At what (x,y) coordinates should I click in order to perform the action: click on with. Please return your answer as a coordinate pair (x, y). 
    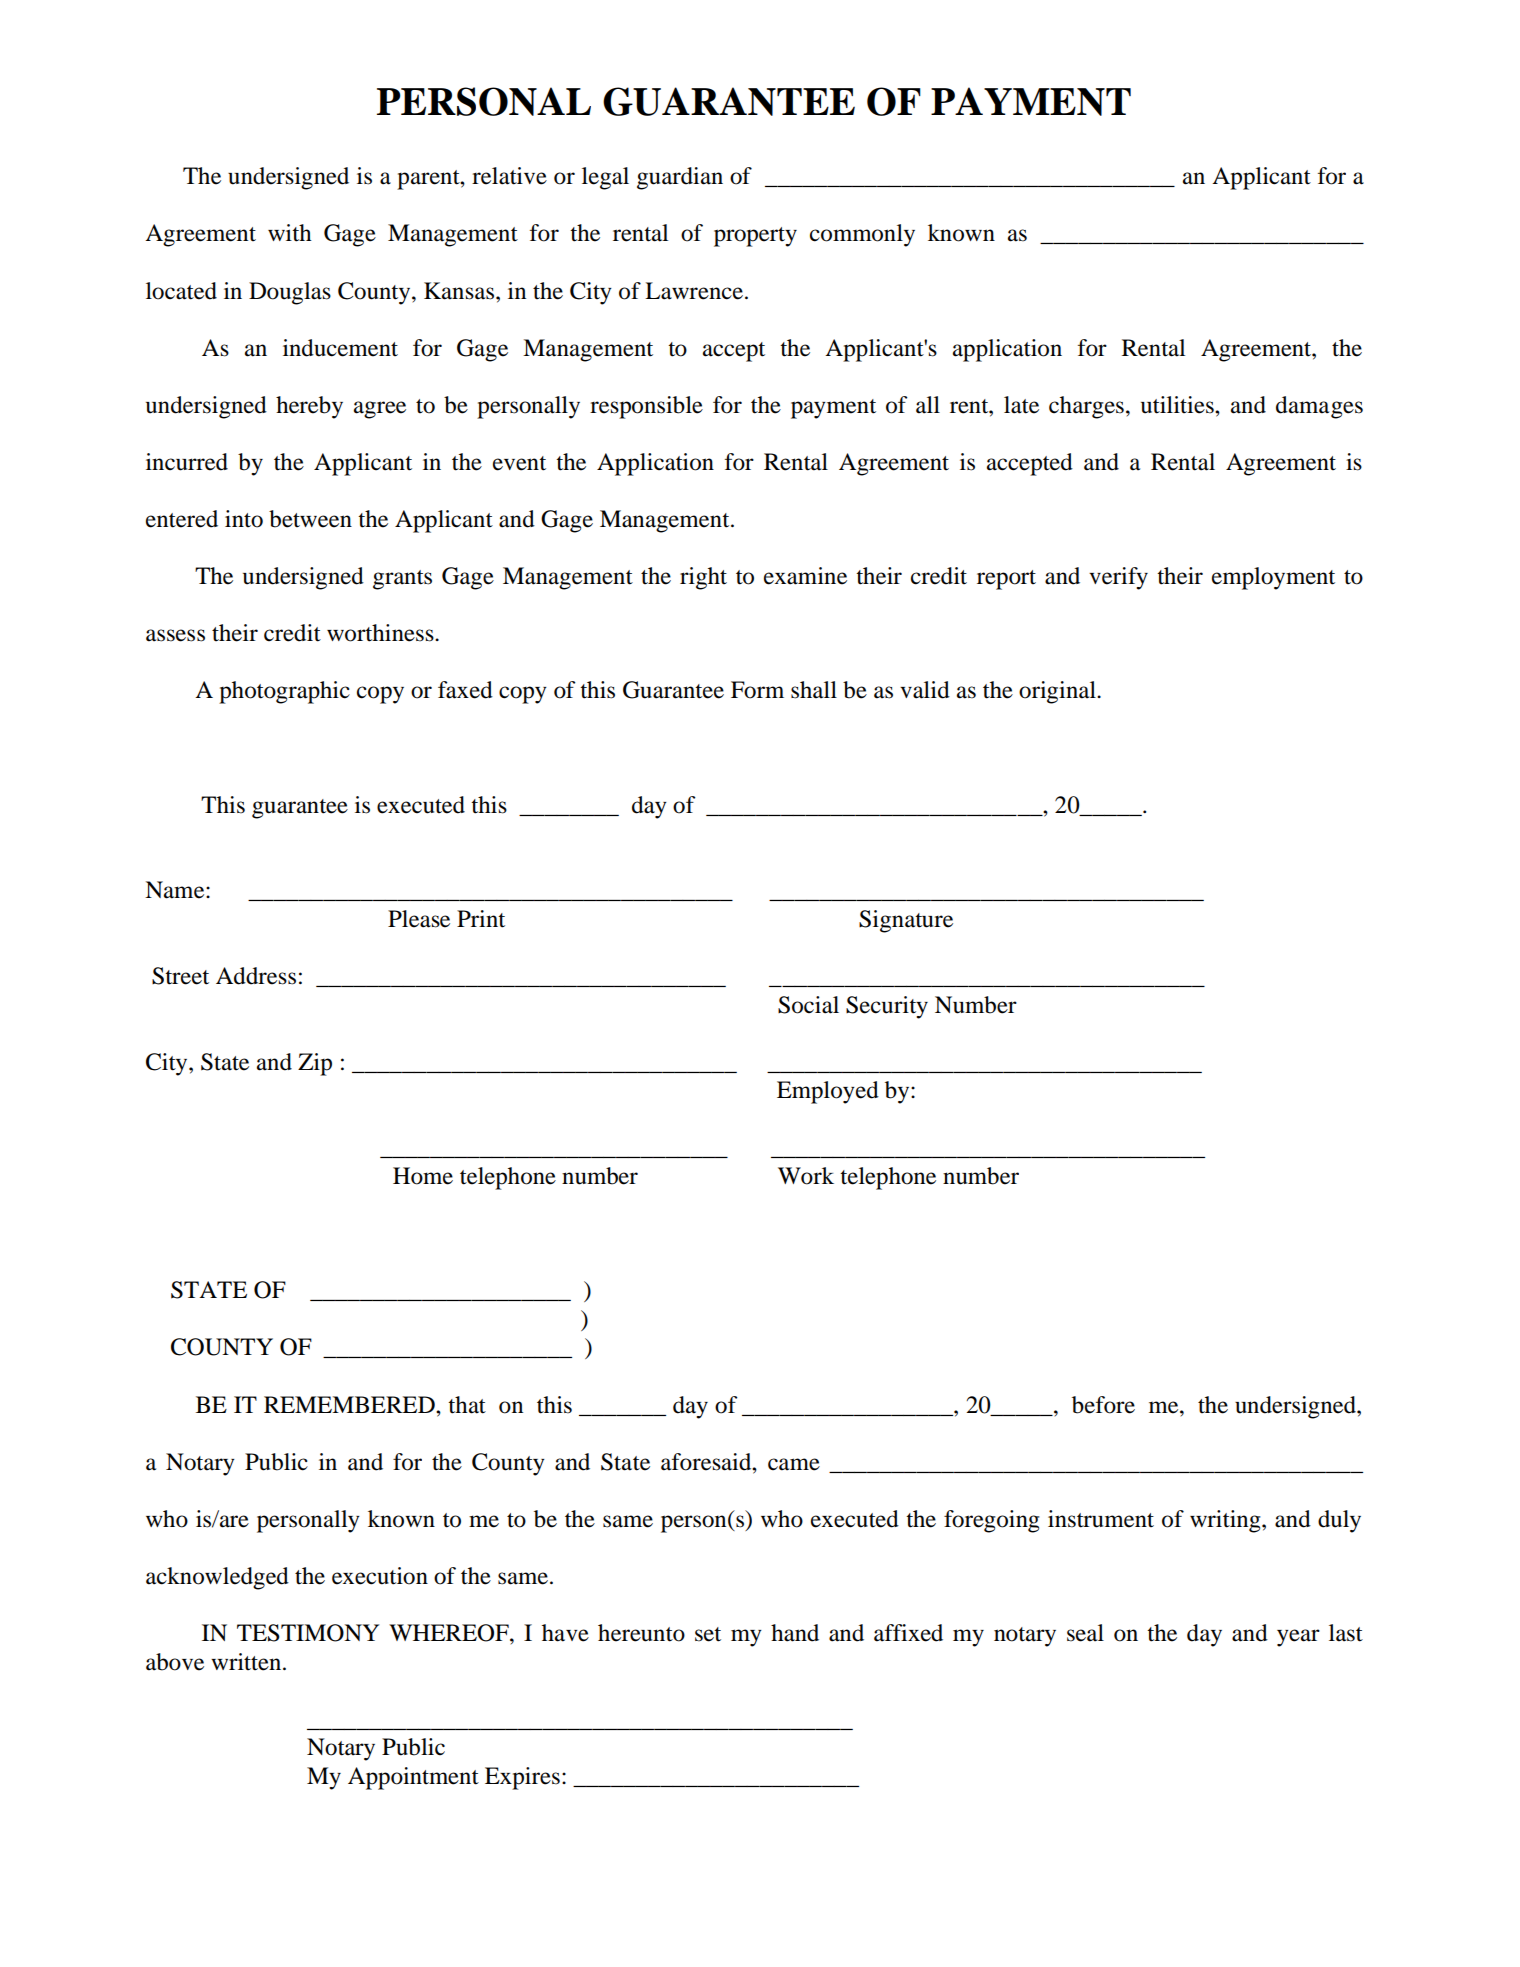
    Looking at the image, I should click on (290, 233).
